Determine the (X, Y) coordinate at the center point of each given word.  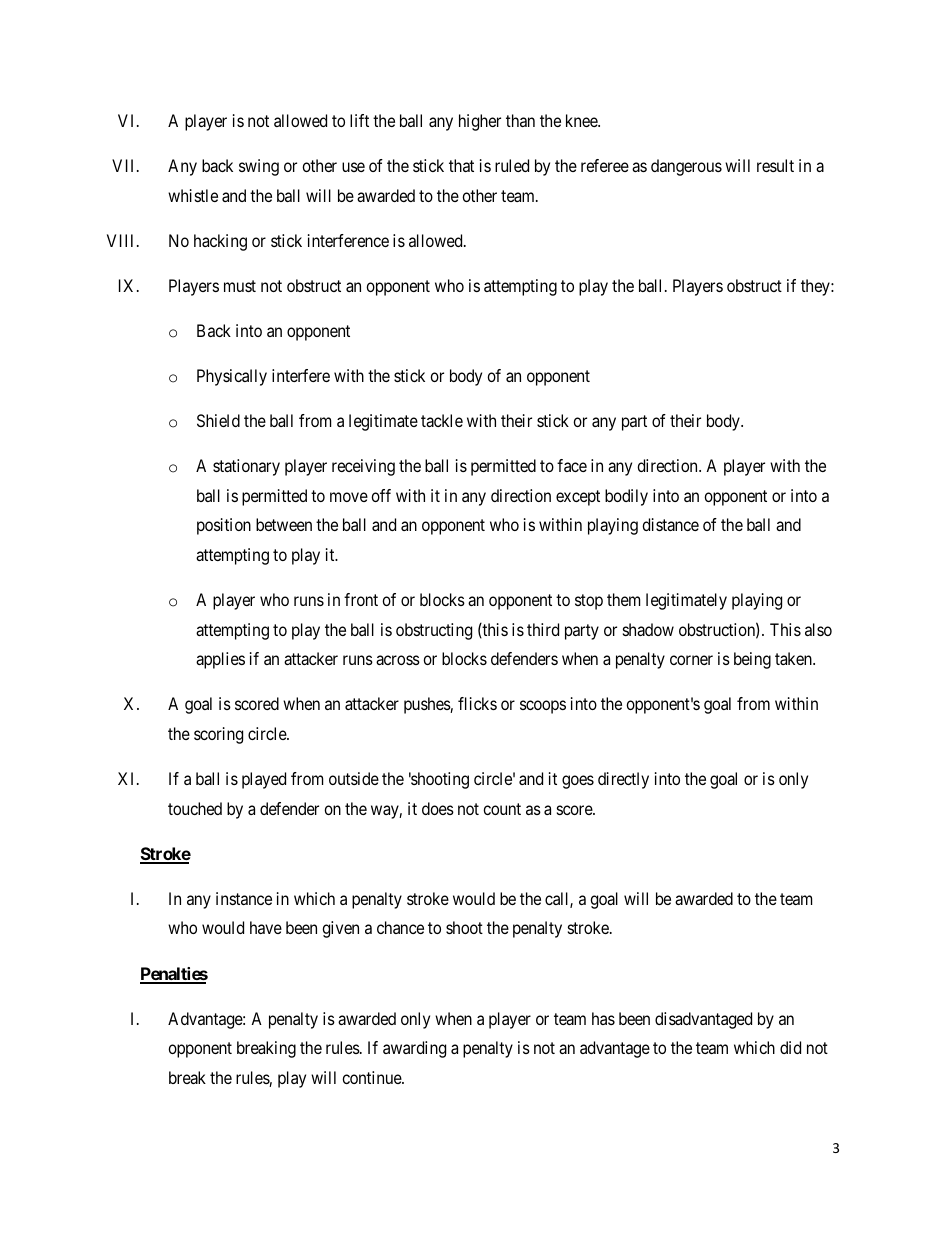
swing (259, 167)
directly (623, 780)
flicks (477, 703)
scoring (218, 735)
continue (372, 1077)
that (461, 165)
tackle (442, 420)
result (775, 165)
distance (670, 524)
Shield (218, 420)
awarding (414, 1049)
